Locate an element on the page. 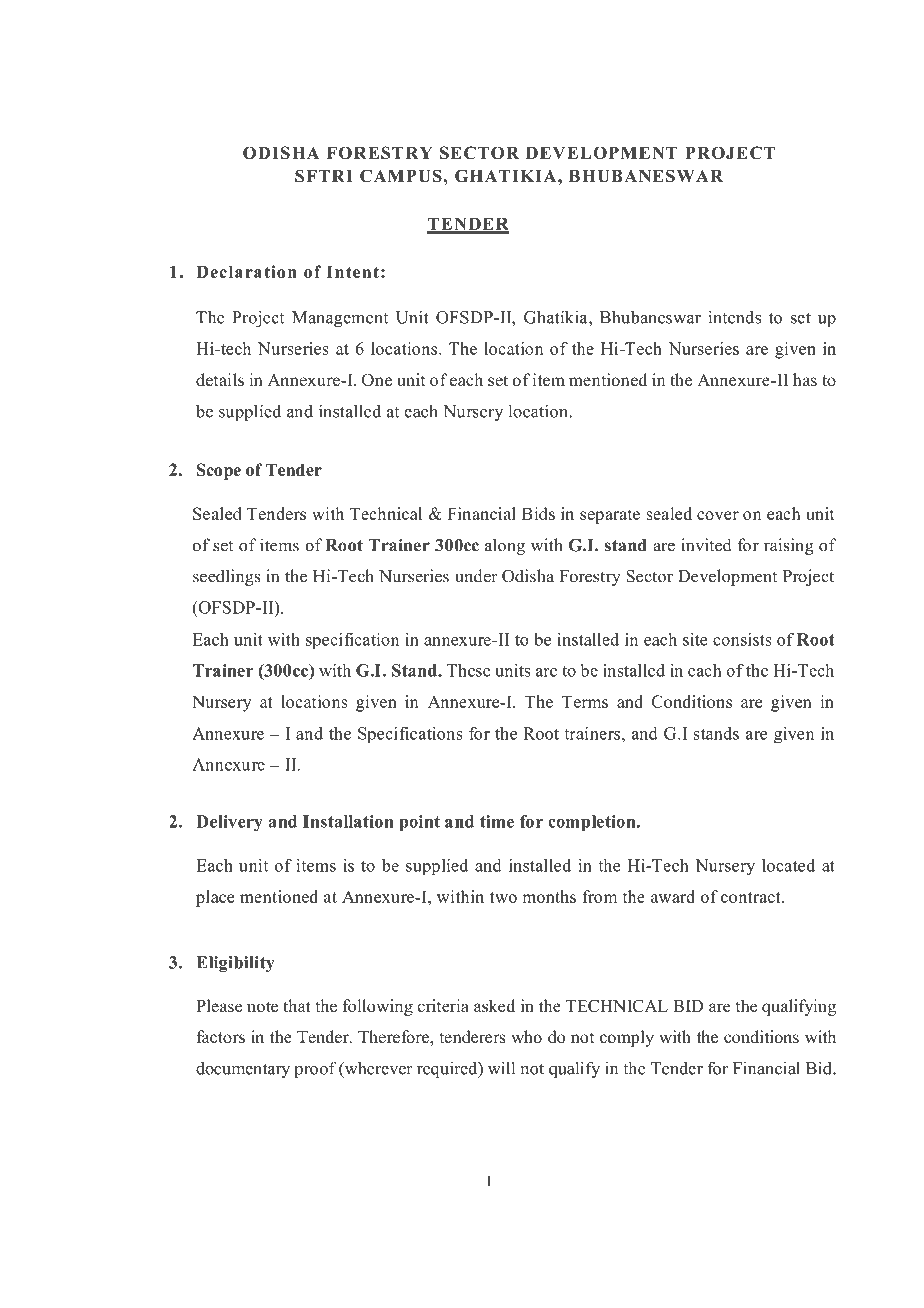 This document has width=924, height=1308. comply is located at coordinates (627, 1038).
